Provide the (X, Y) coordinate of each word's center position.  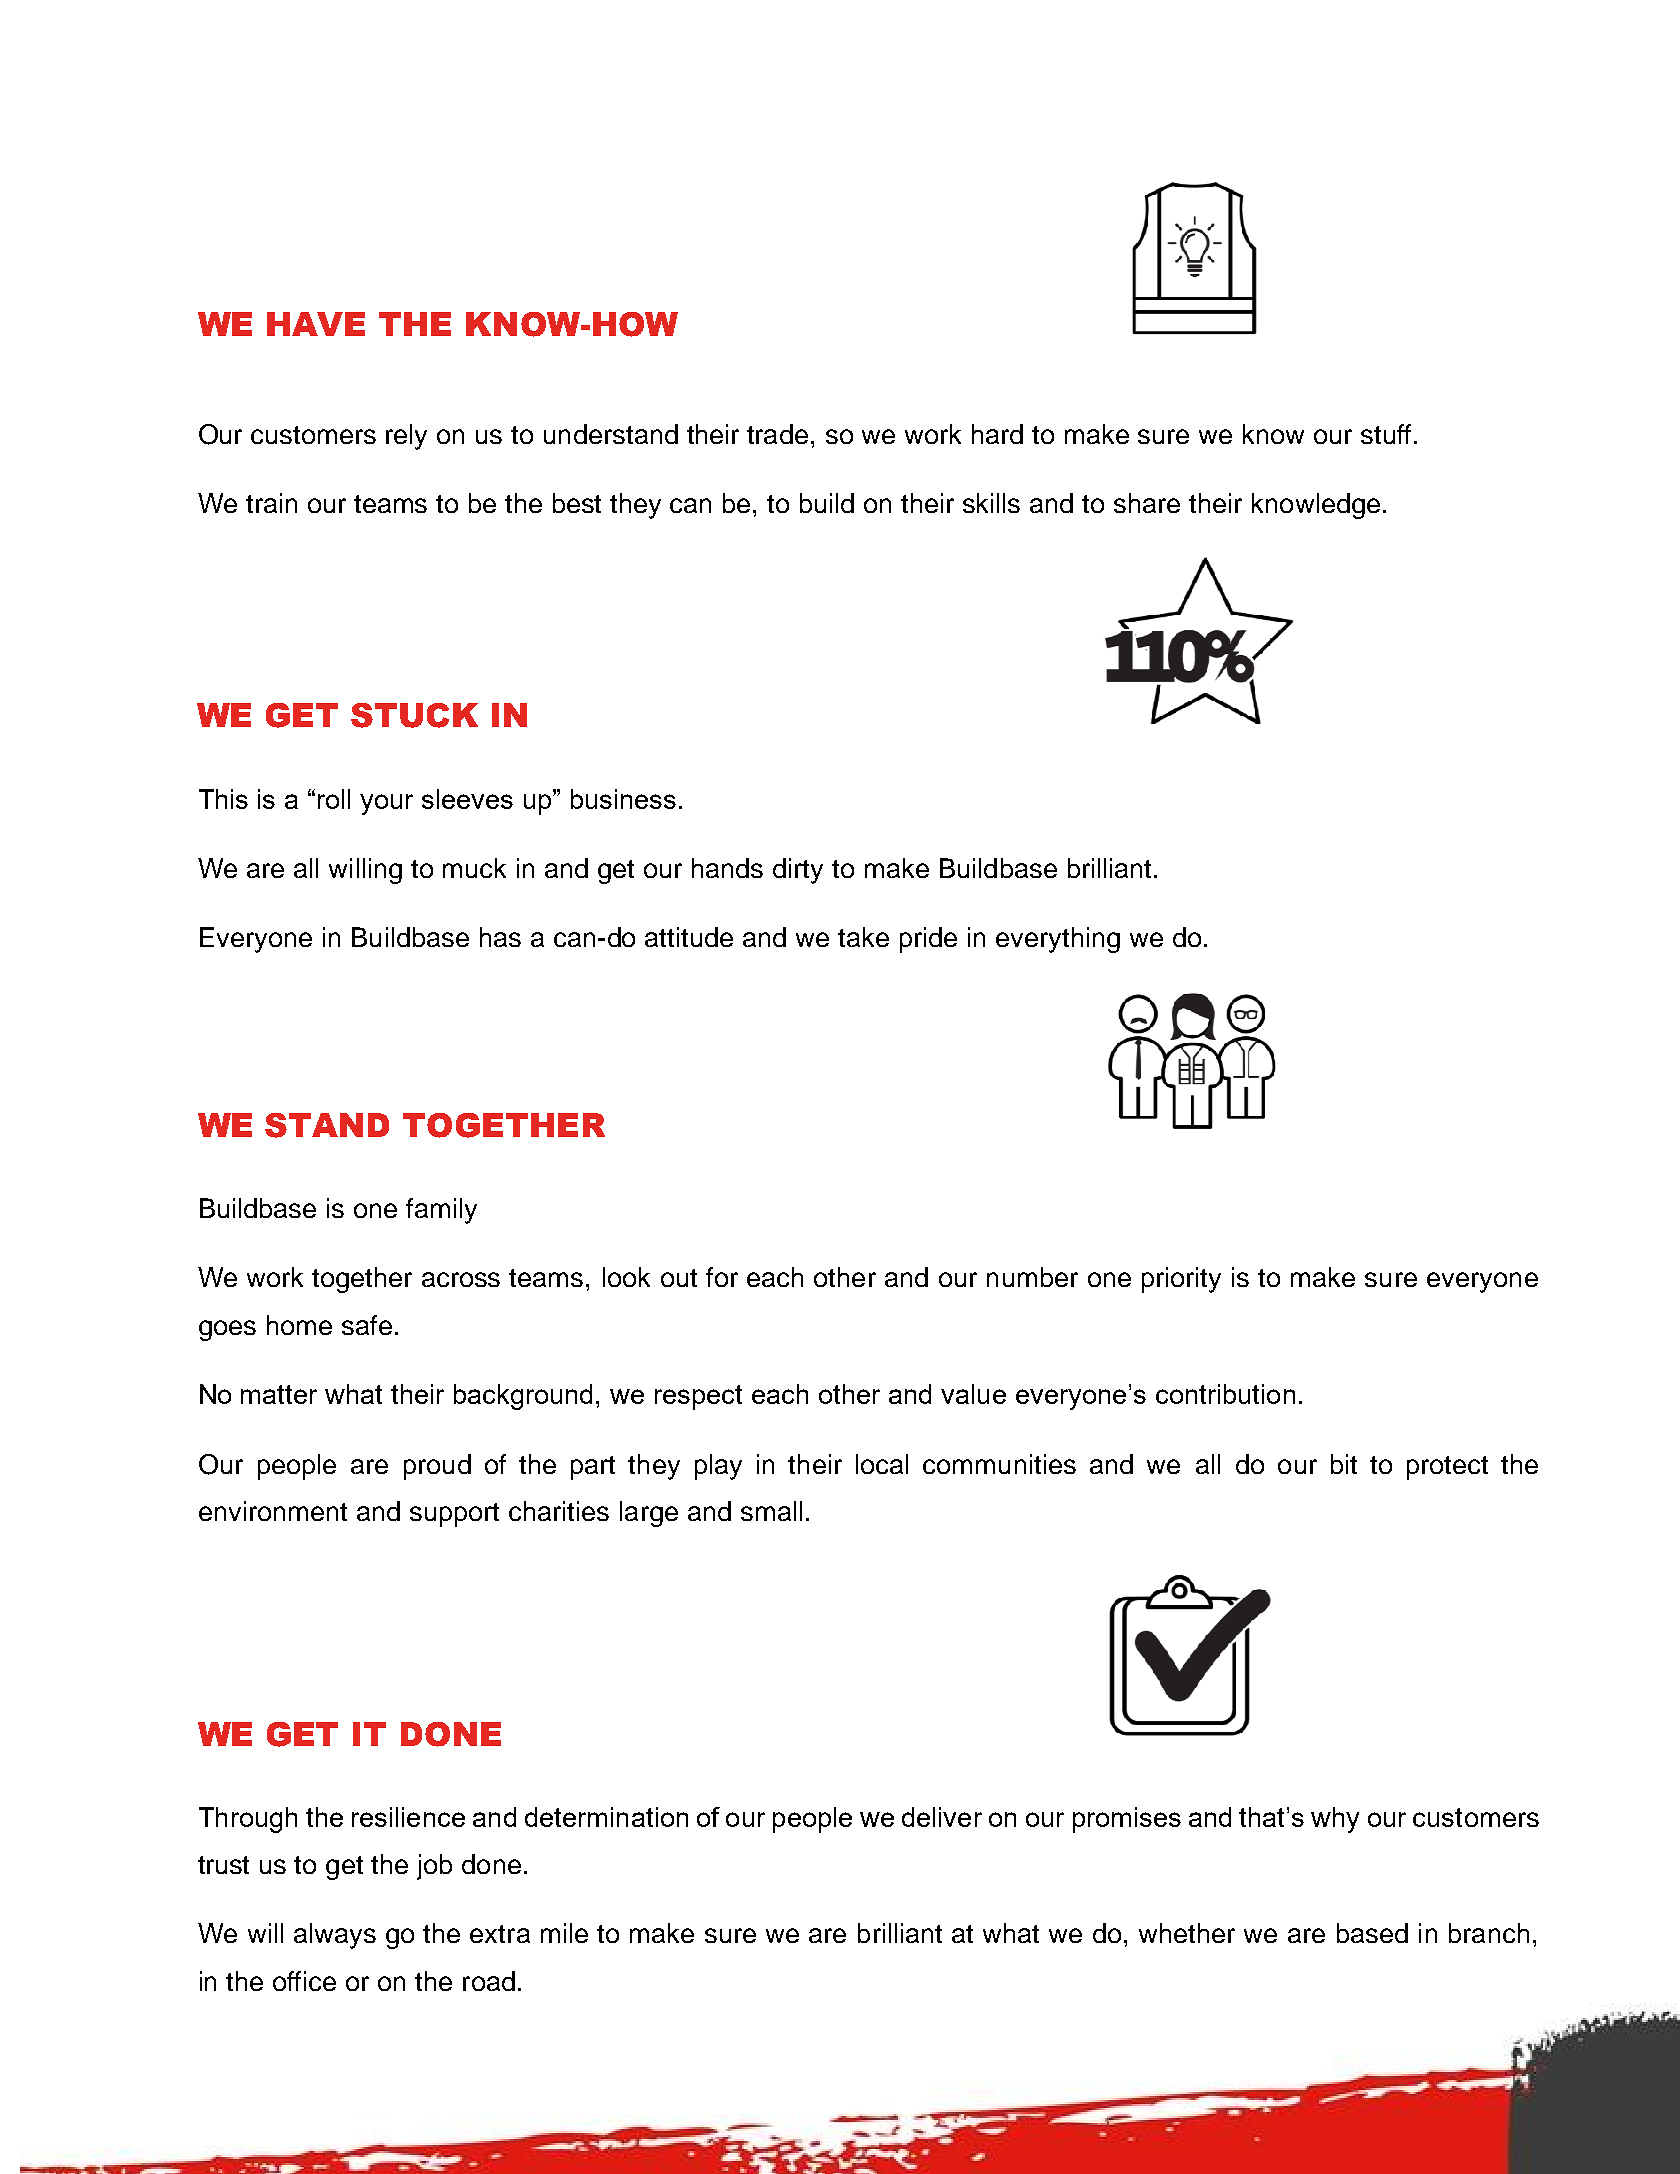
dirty (798, 871)
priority (1181, 1280)
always (335, 1936)
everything (1058, 940)
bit (1344, 1464)
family (441, 1211)
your (386, 804)
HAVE (316, 324)
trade (779, 434)
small (771, 1511)
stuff (1386, 434)
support (454, 1515)
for (722, 1277)
